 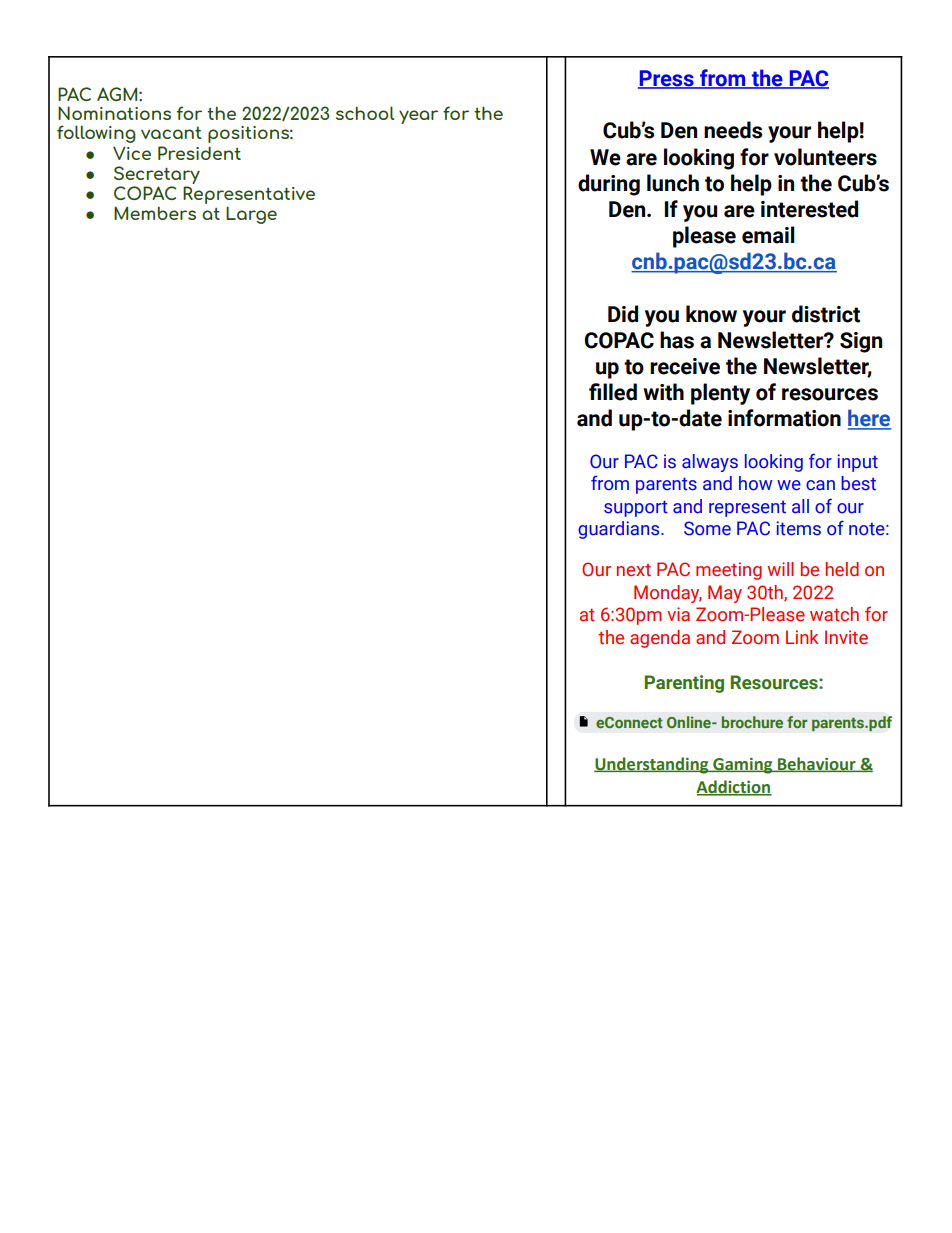 I want to click on filled, so click(x=613, y=392).
